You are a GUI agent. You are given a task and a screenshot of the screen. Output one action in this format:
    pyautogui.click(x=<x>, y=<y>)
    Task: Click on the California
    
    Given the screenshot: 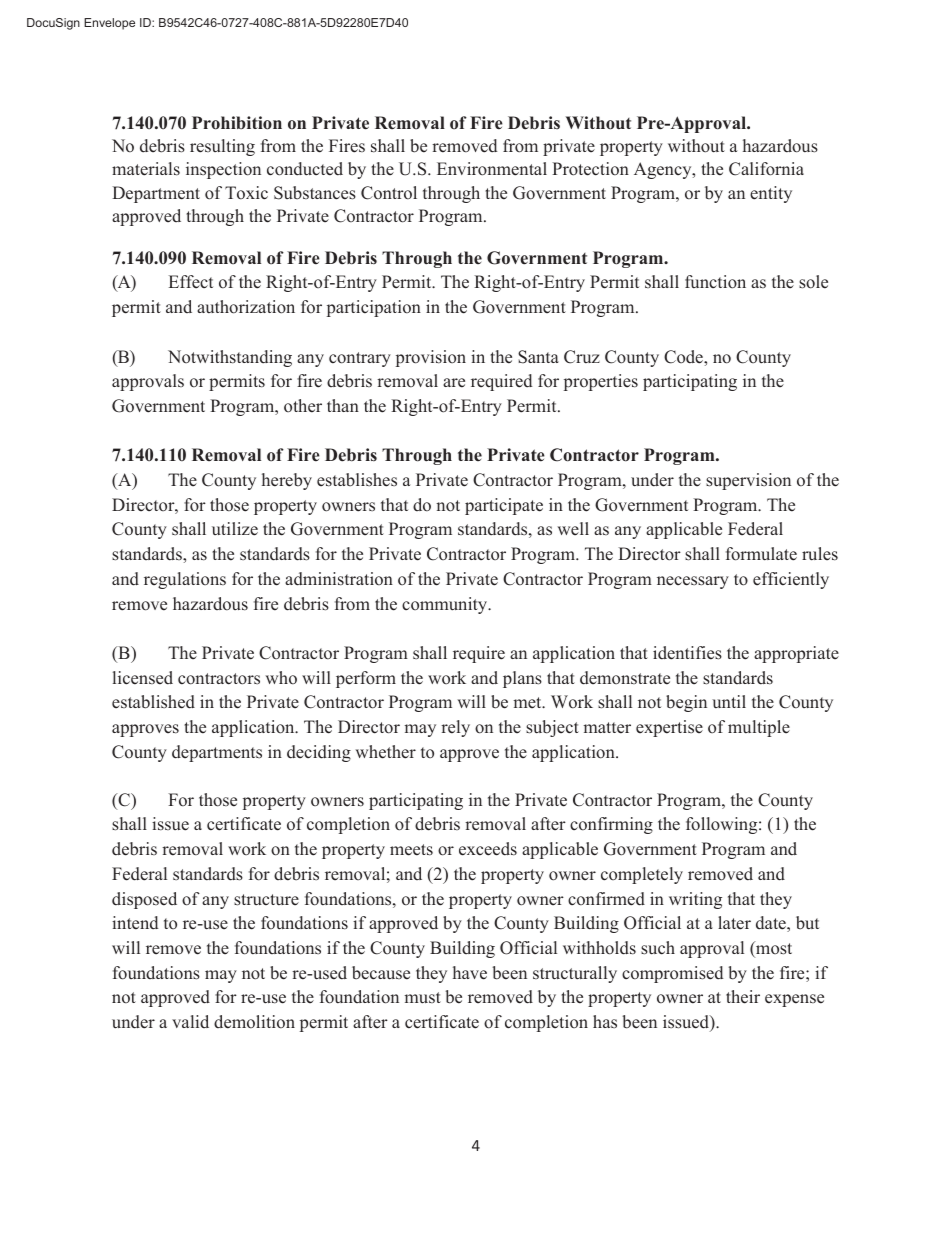 What is the action you would take?
    pyautogui.click(x=766, y=169)
